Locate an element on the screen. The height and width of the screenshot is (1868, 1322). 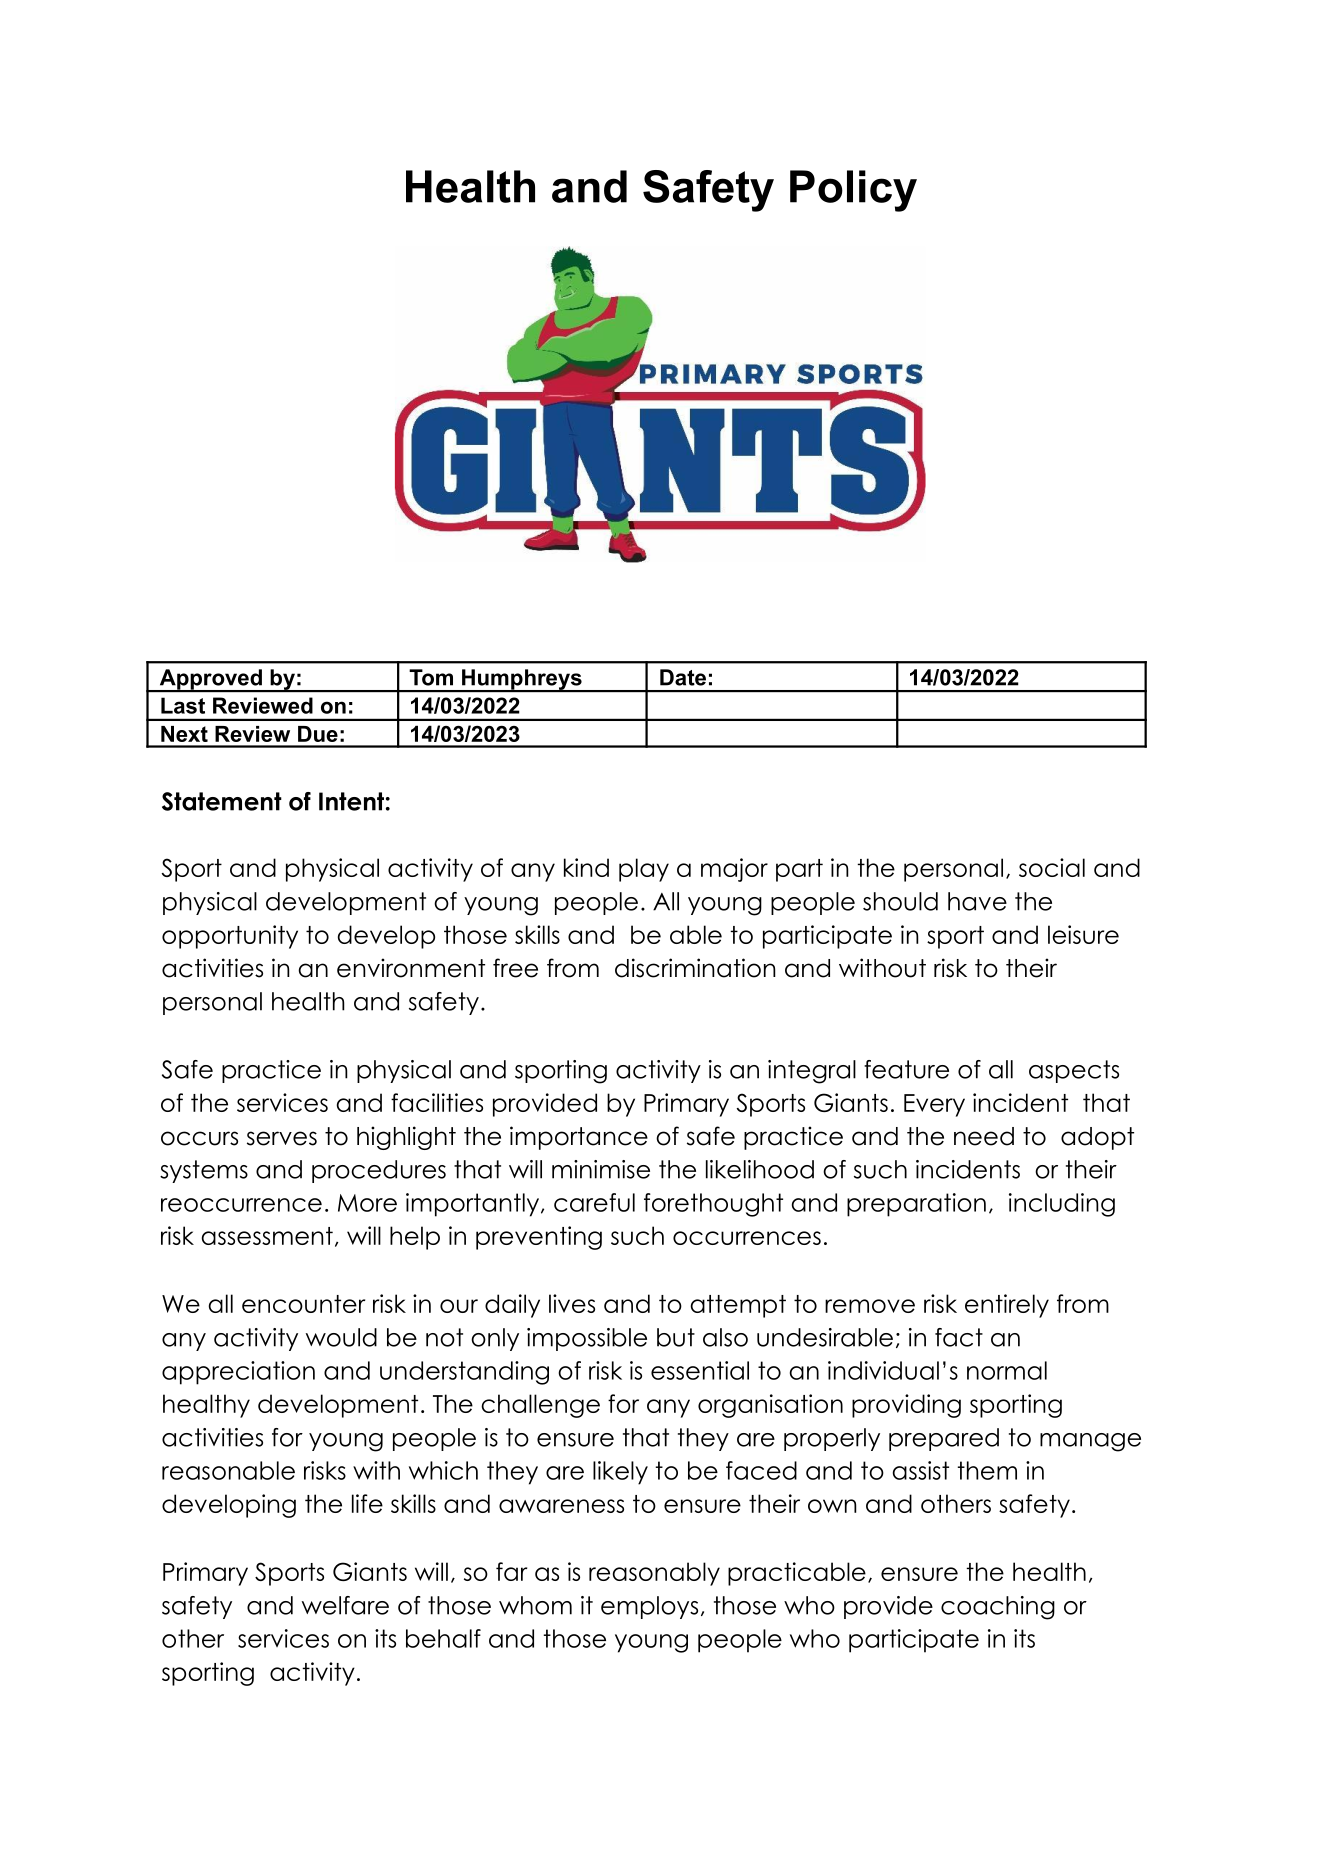
entirely is located at coordinates (1007, 1306).
